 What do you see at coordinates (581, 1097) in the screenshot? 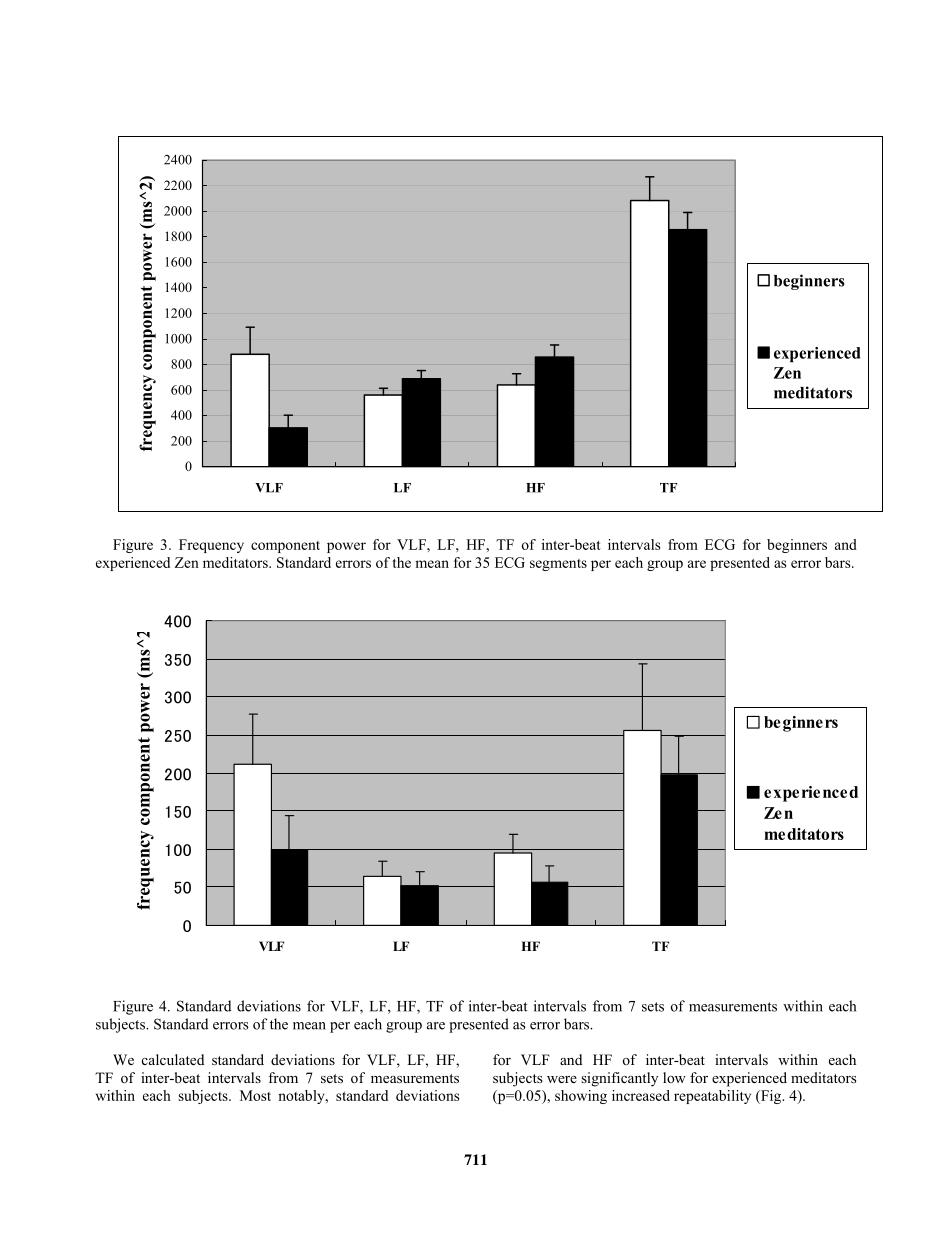
I see `showing` at bounding box center [581, 1097].
